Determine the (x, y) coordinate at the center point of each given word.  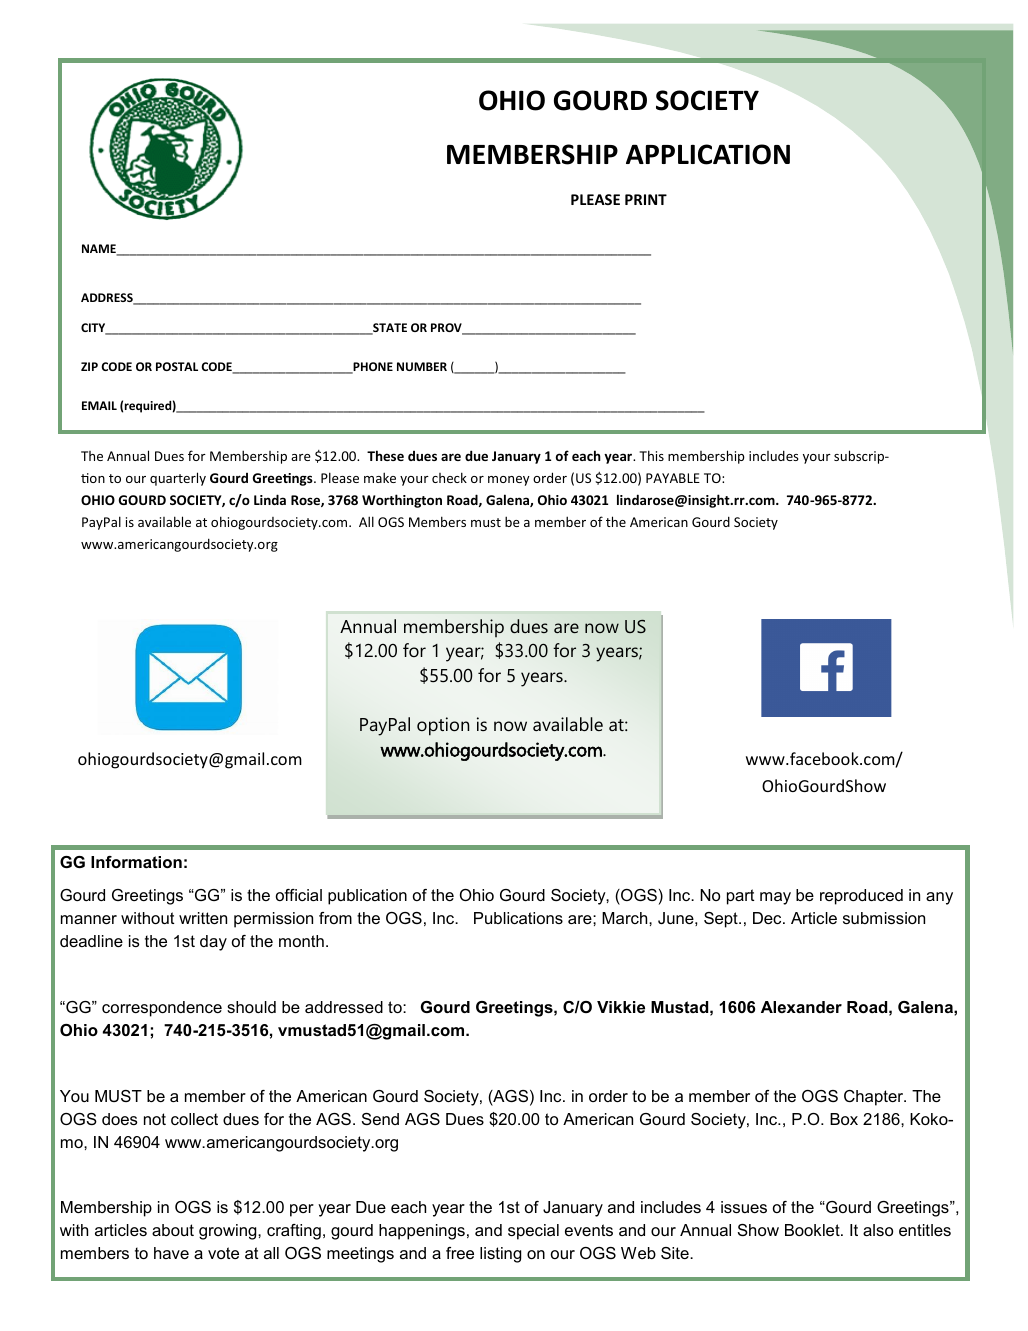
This (651, 455)
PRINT (646, 199)
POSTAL (177, 366)
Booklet (813, 1230)
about (173, 1230)
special (533, 1232)
